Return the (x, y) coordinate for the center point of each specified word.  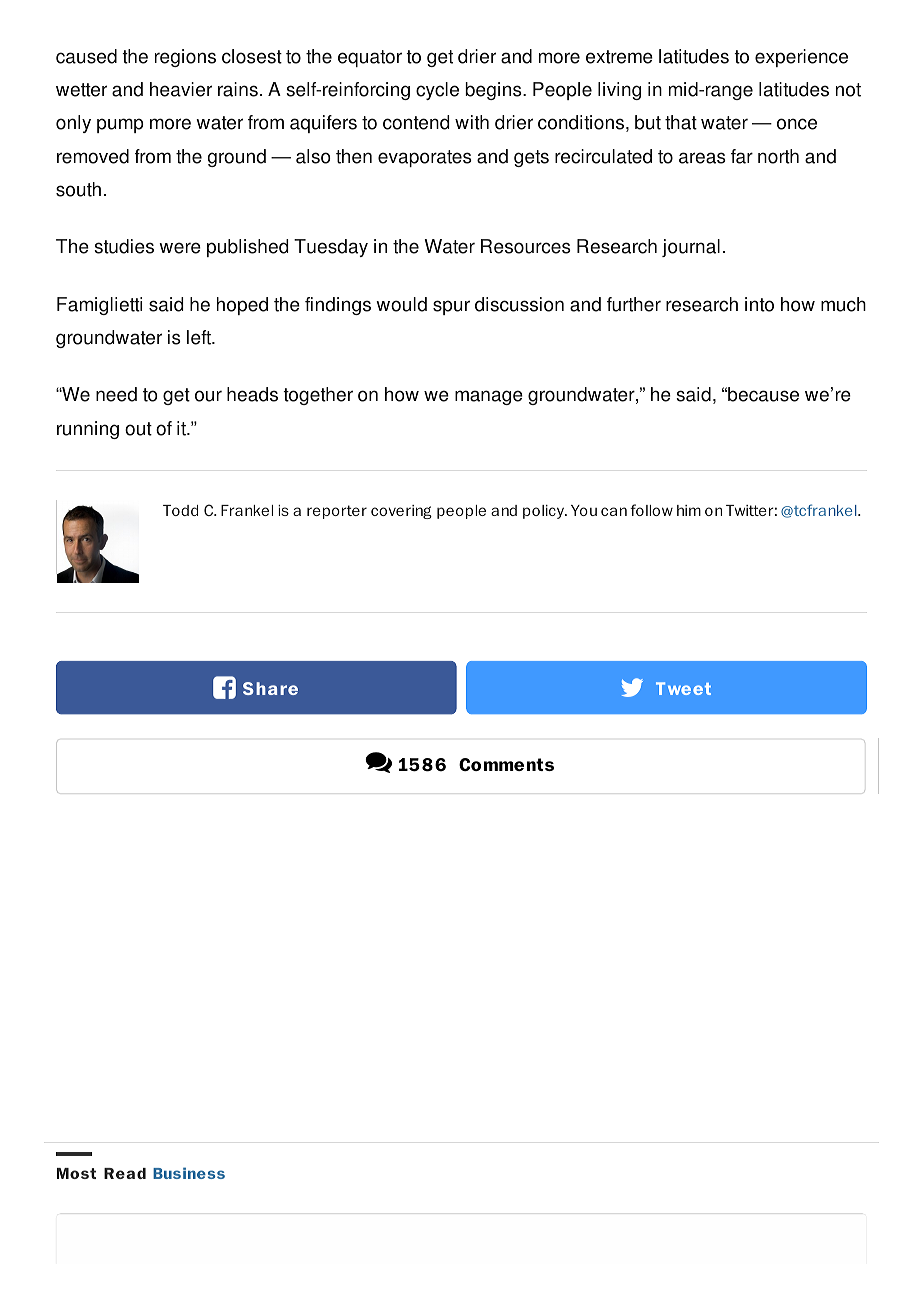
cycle (437, 91)
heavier (181, 89)
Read (125, 1173)
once (797, 124)
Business (189, 1173)
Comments (506, 764)
